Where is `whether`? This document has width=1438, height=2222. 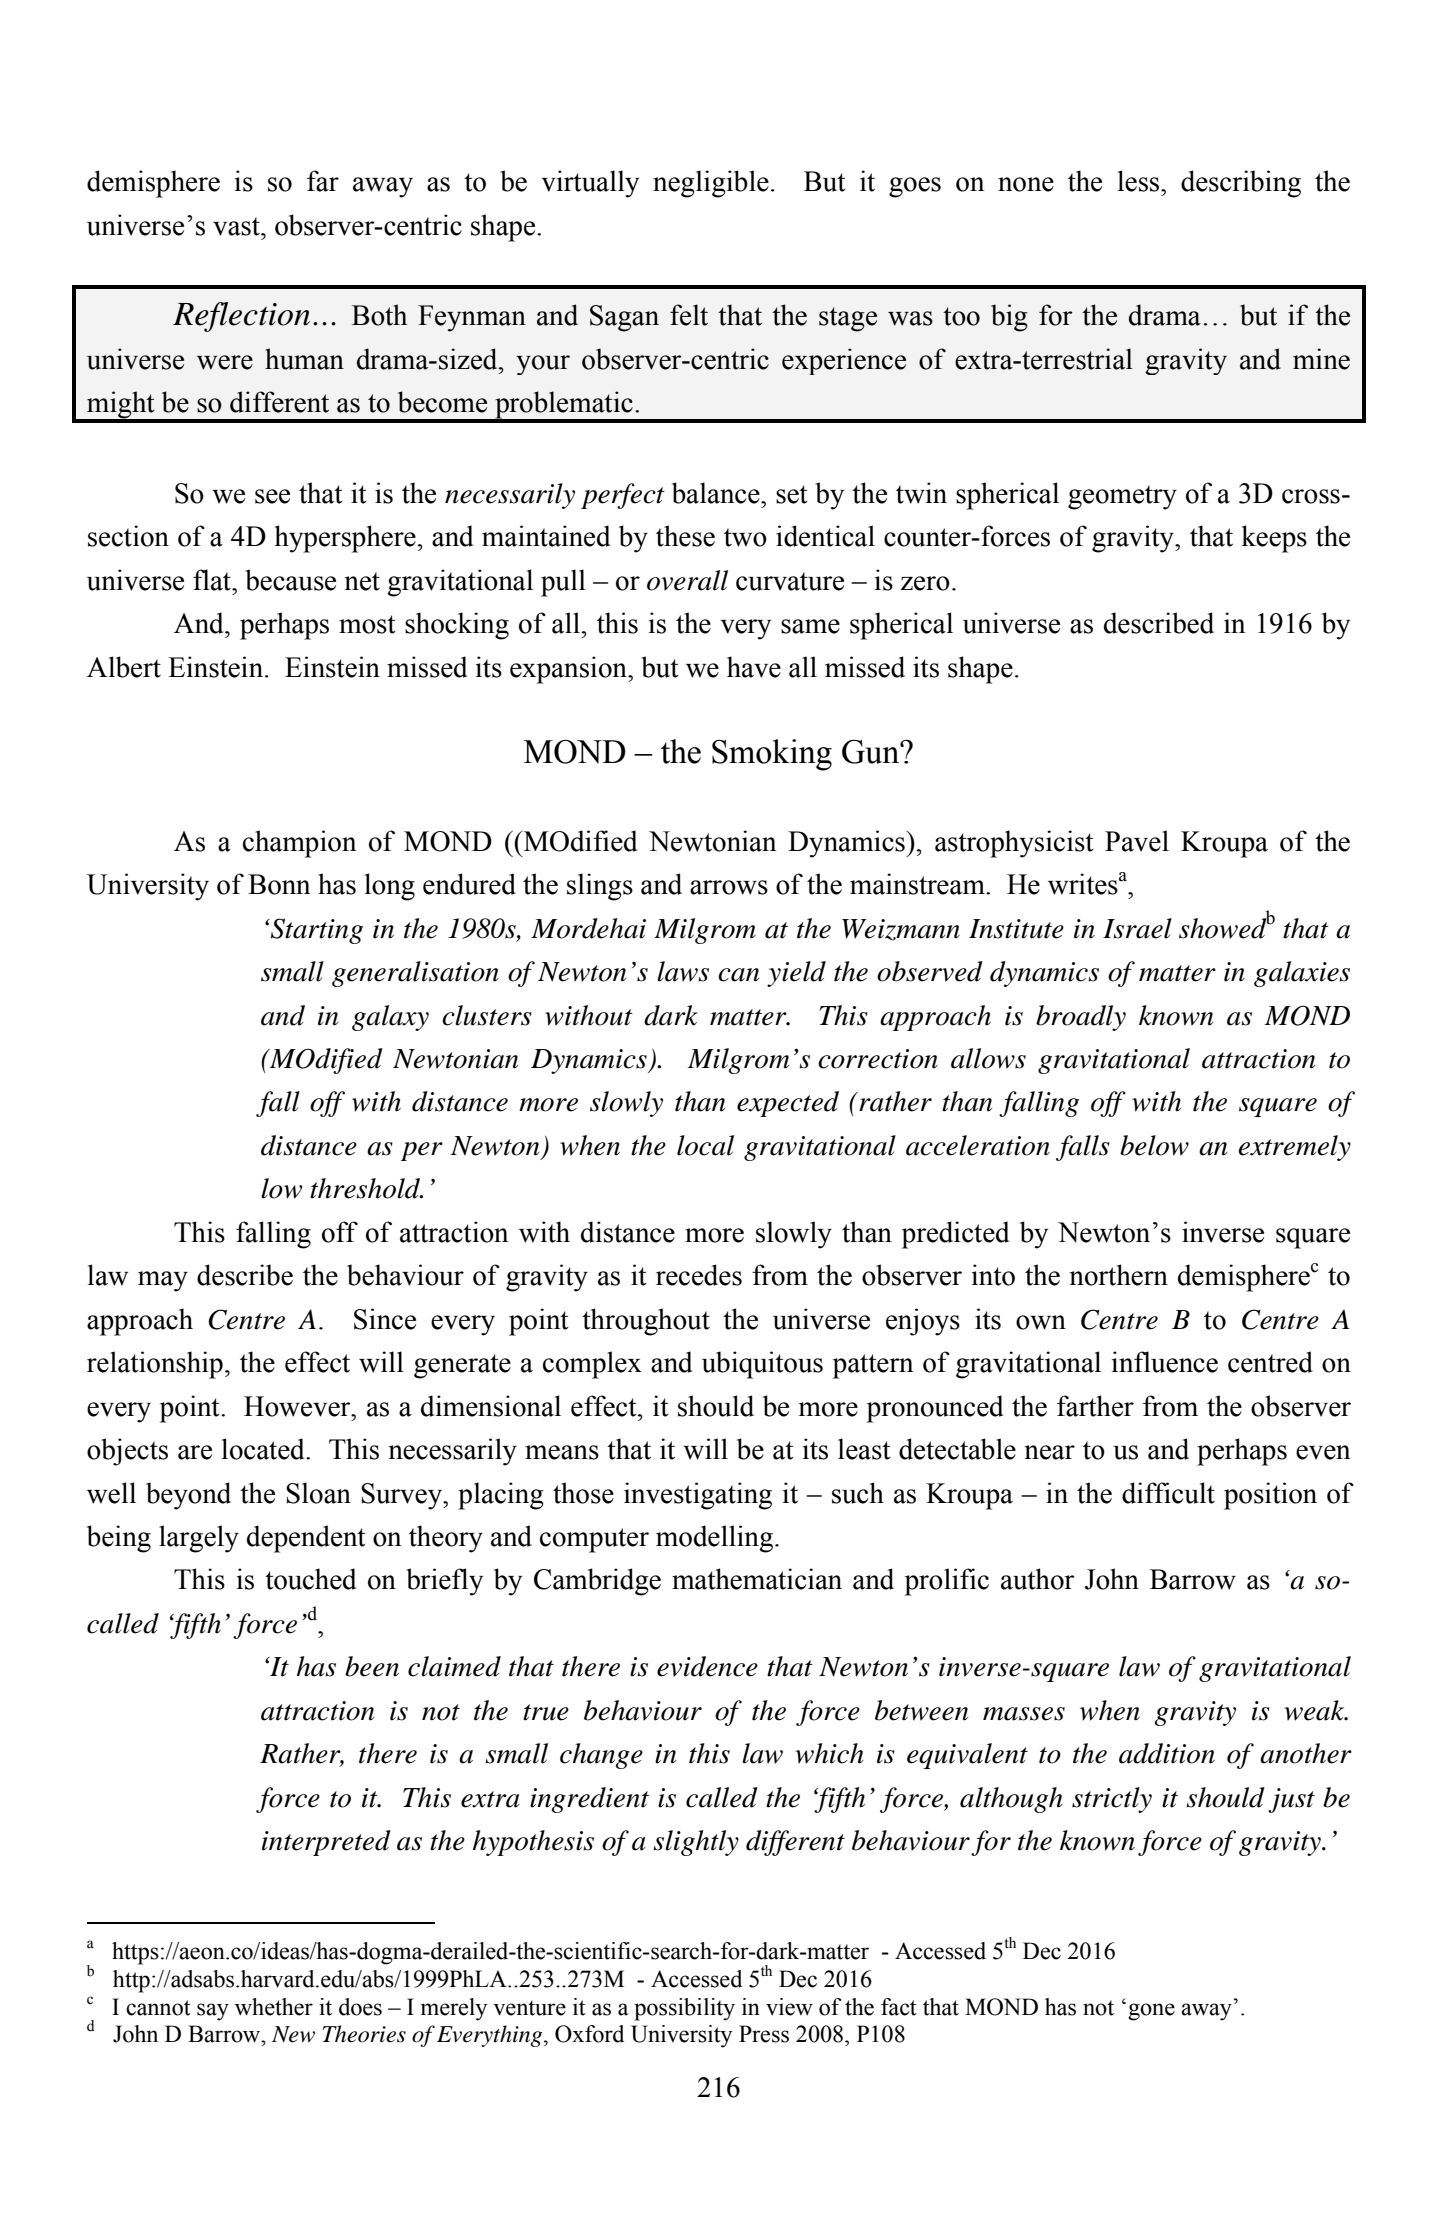
whether is located at coordinates (274, 2007).
